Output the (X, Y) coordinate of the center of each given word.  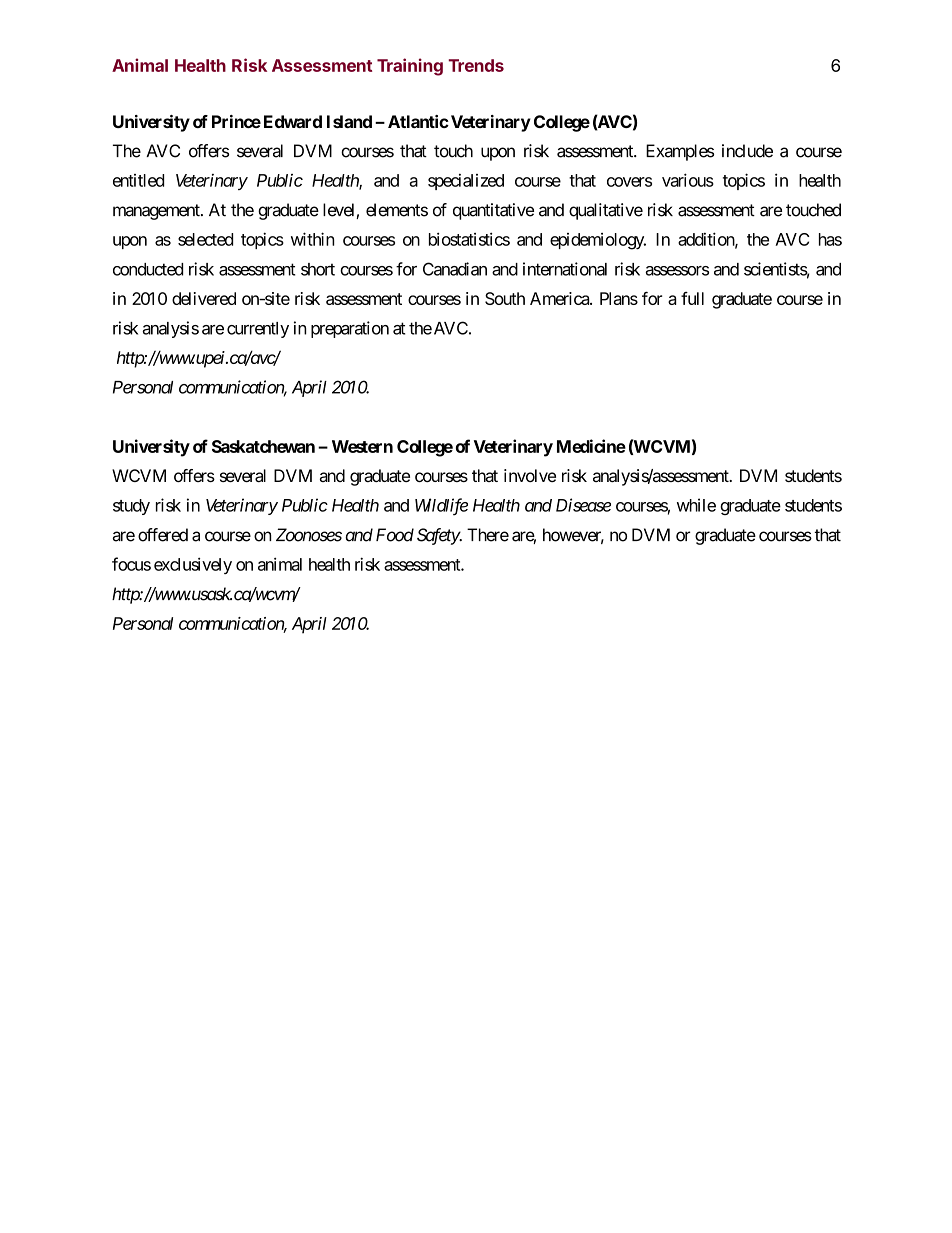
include (747, 151)
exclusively (193, 565)
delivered (204, 298)
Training (410, 67)
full (692, 298)
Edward (293, 121)
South (505, 298)
